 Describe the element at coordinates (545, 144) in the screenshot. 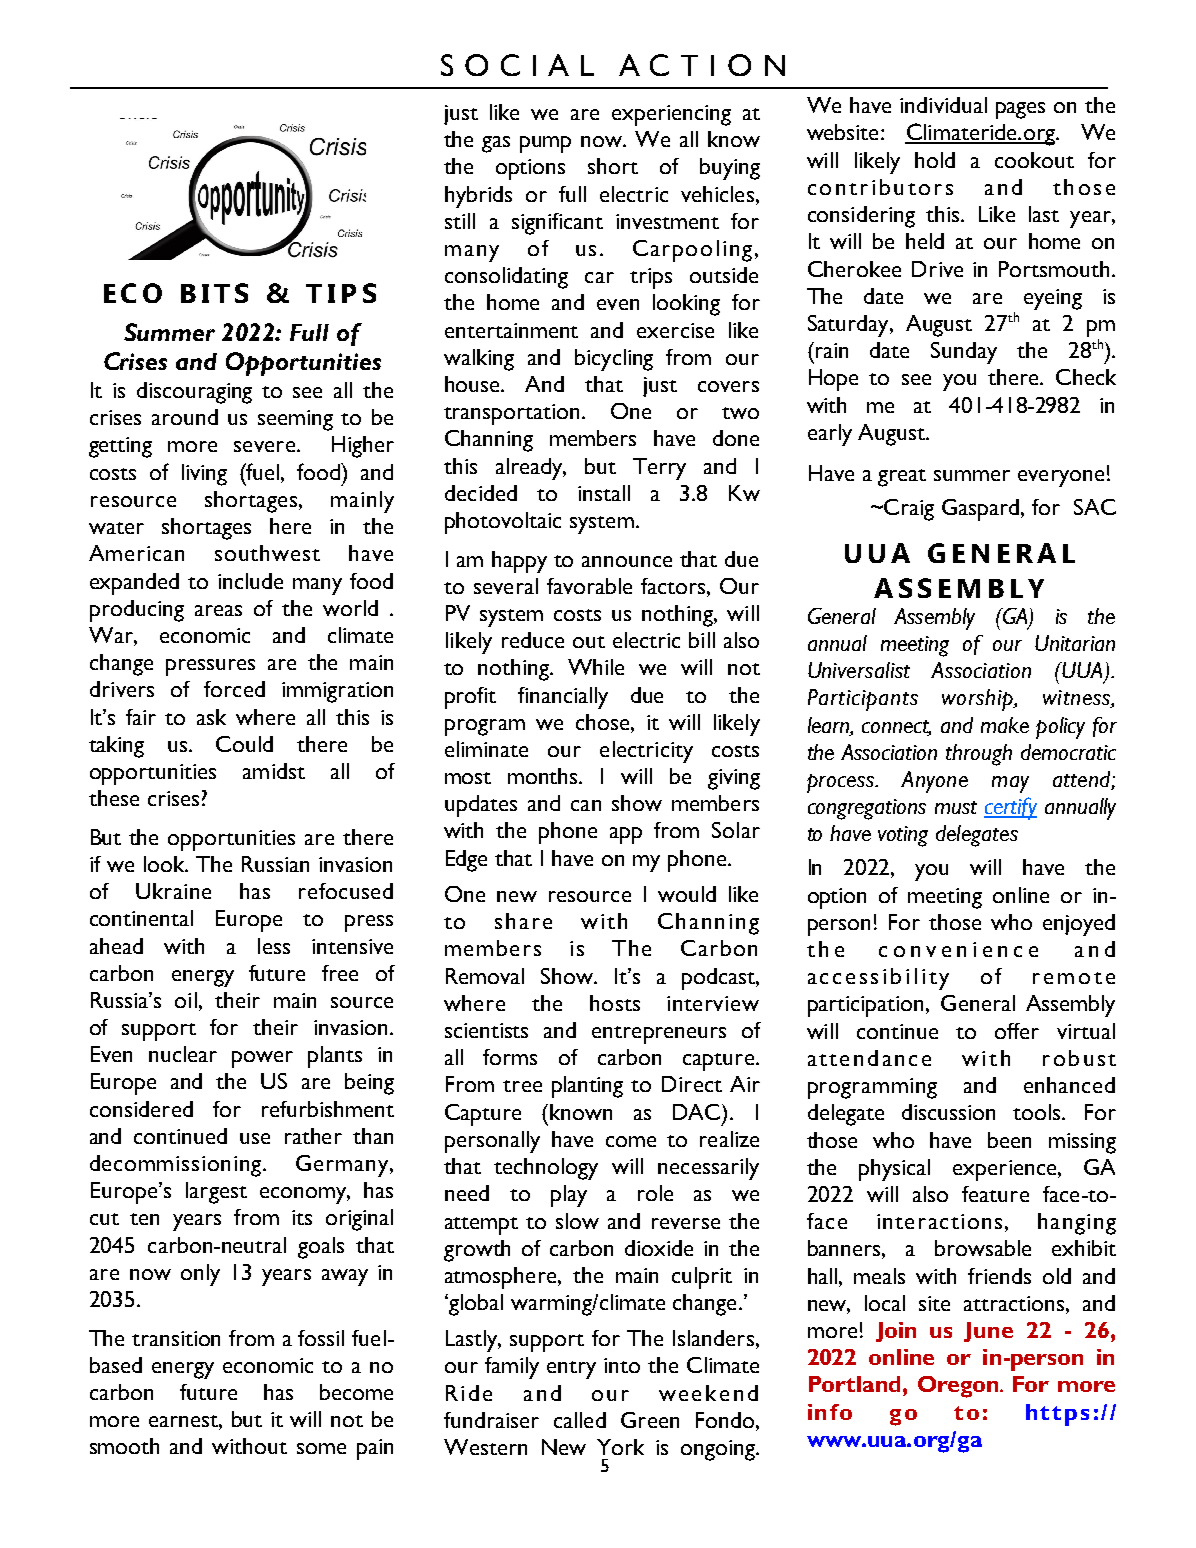

I see `pump` at that location.
